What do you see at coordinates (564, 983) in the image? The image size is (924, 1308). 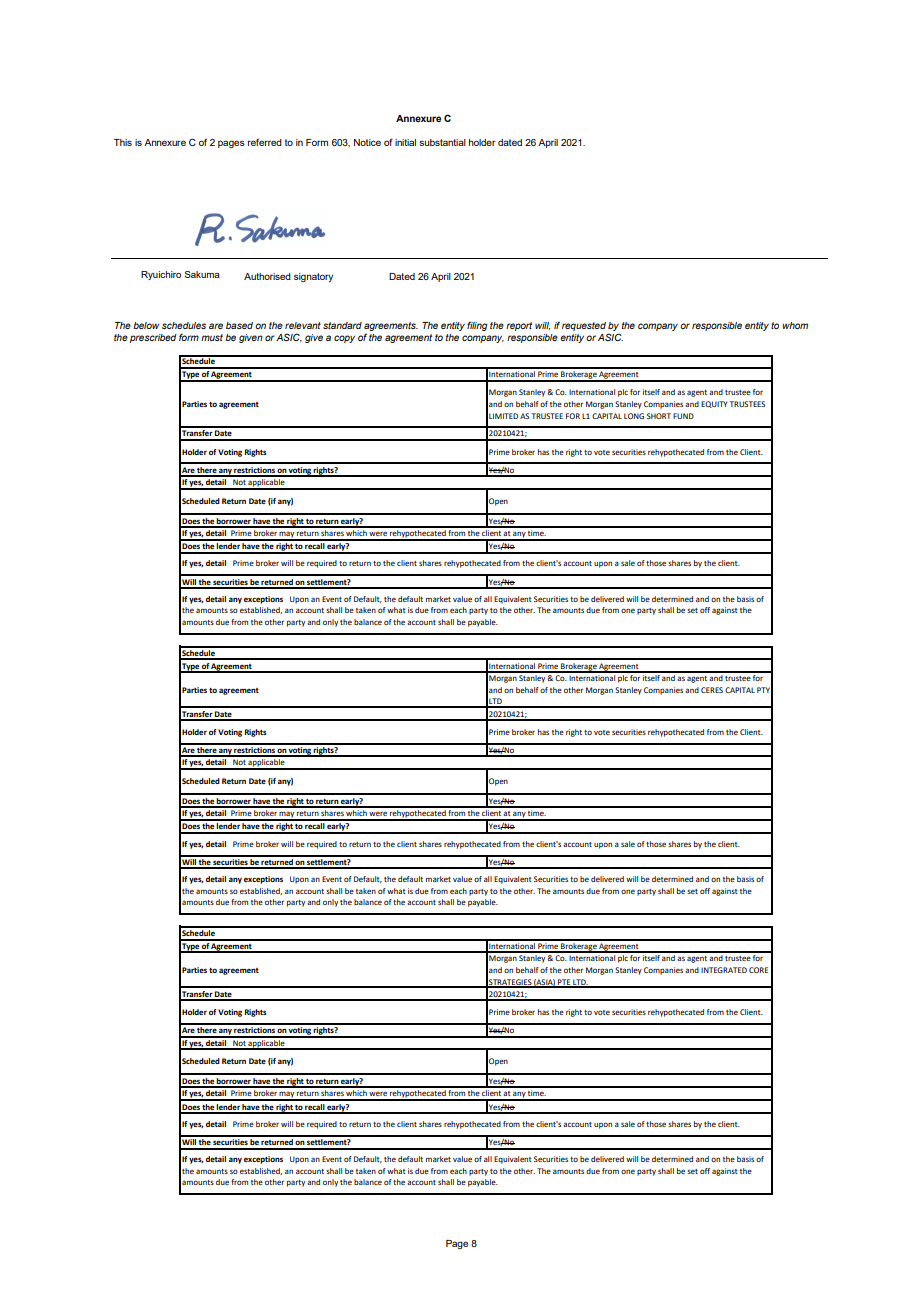 I see `PTE` at bounding box center [564, 983].
